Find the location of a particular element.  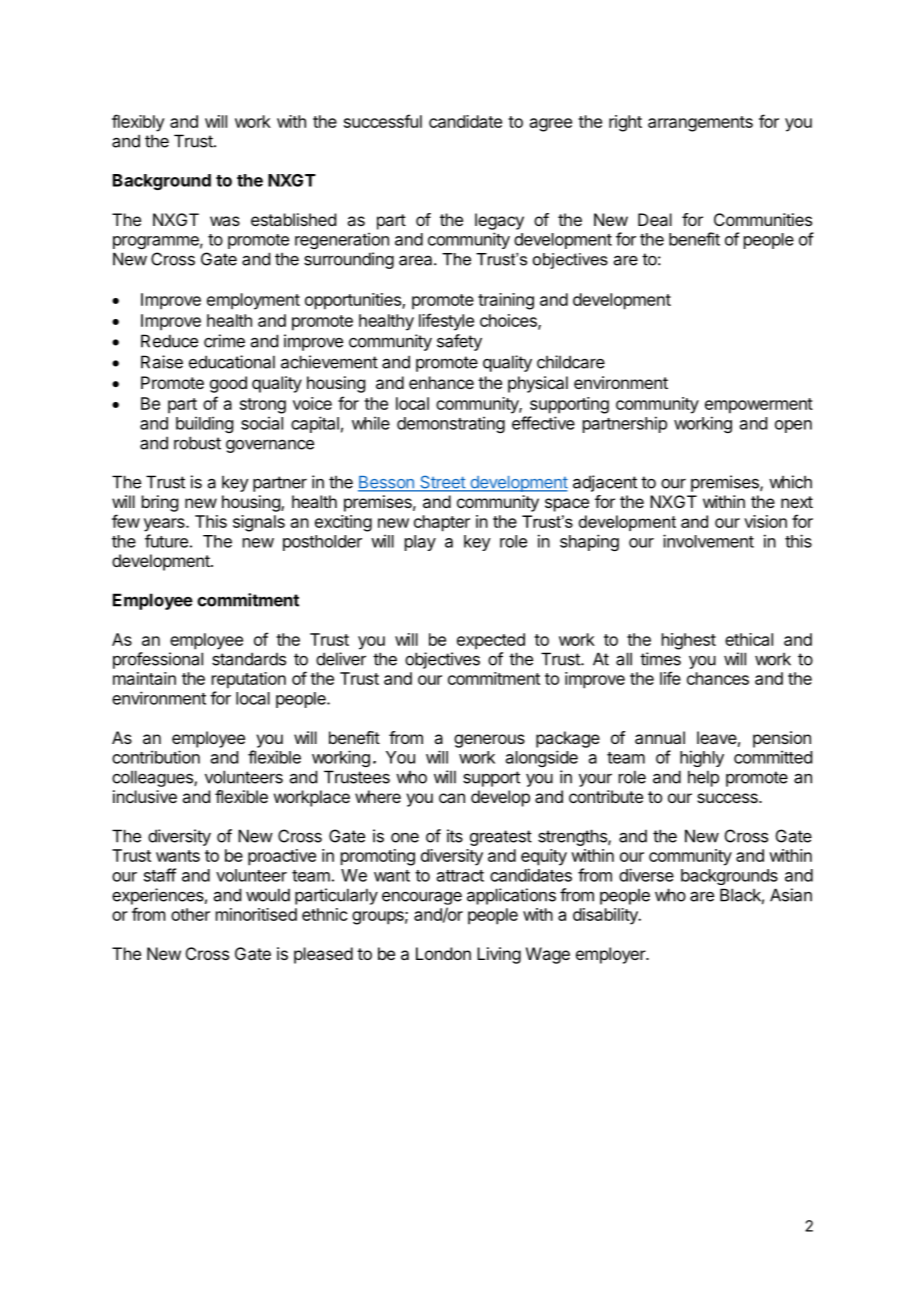

arrangements is located at coordinates (700, 124).
